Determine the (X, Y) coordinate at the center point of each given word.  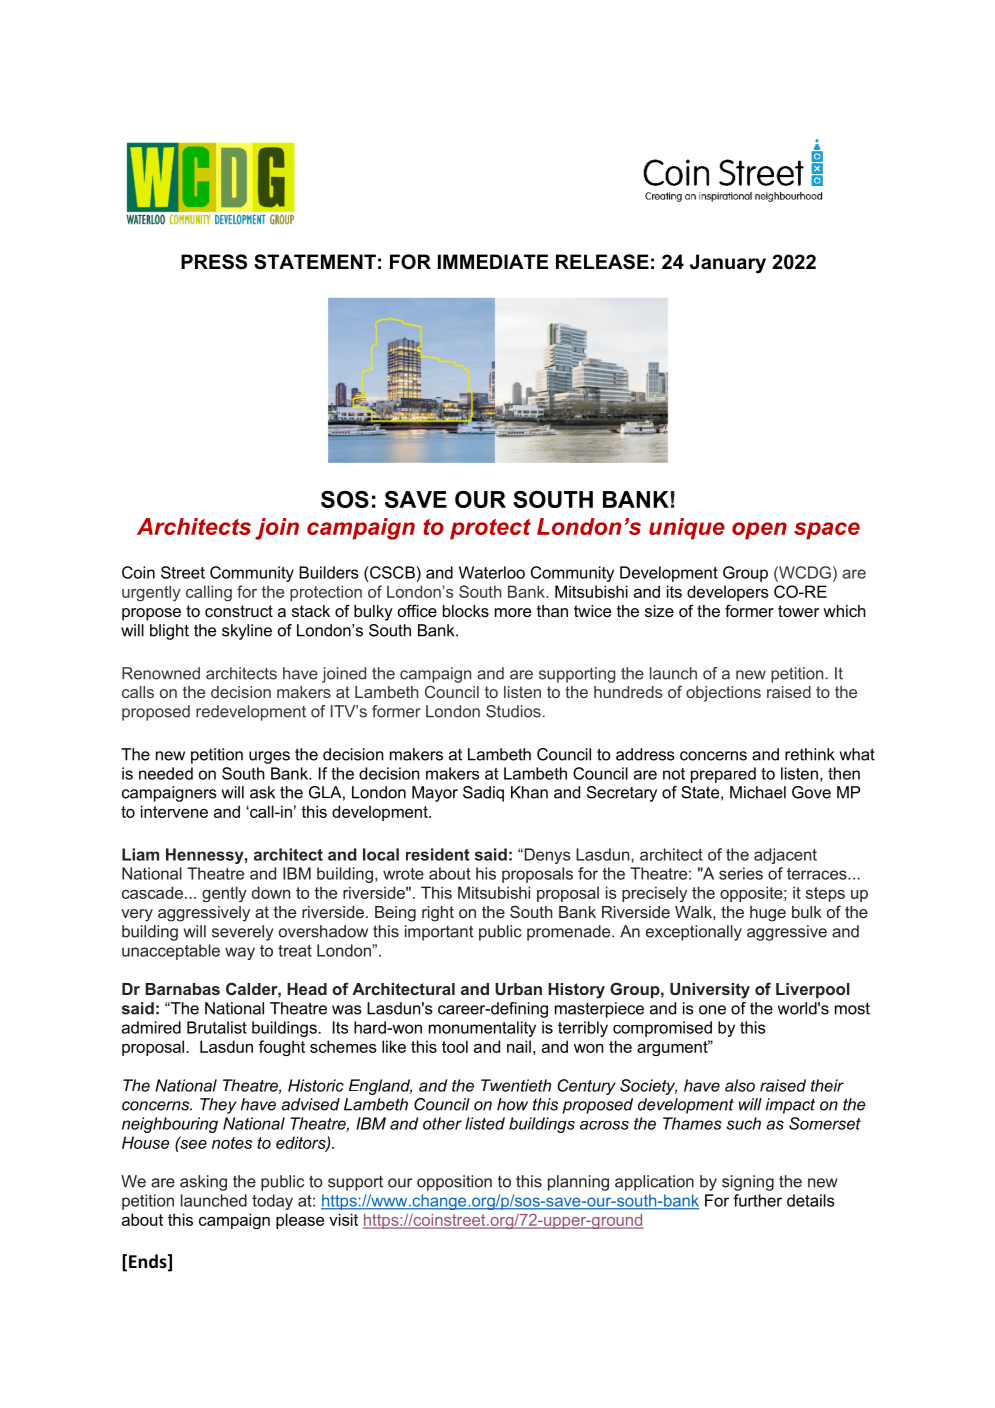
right (438, 914)
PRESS (214, 262)
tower (798, 611)
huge (768, 914)
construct (239, 611)
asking (203, 1183)
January (728, 263)
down (271, 892)
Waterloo (492, 572)
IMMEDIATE (493, 261)
